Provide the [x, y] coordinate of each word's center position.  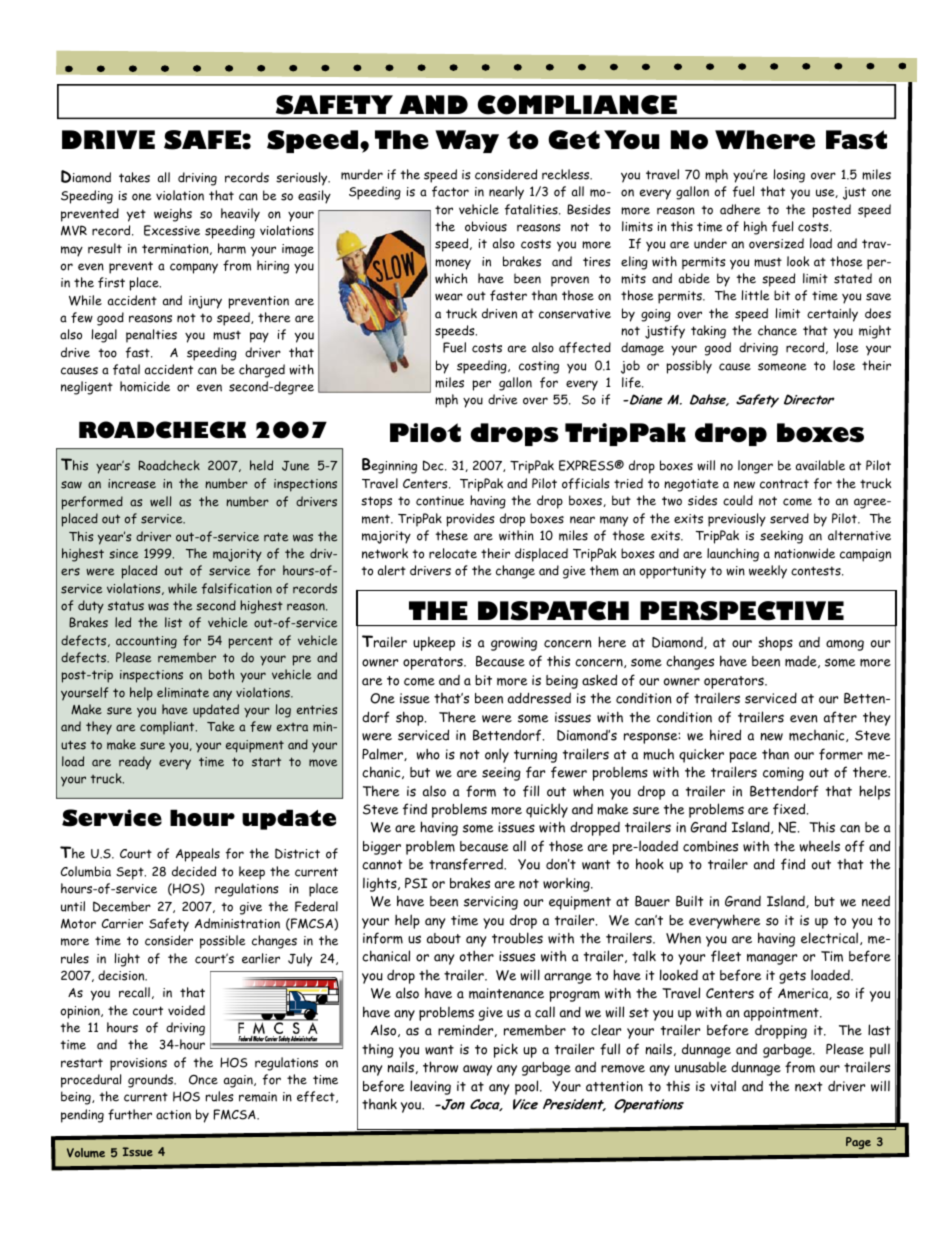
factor [450, 191]
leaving [430, 1087]
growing [514, 644]
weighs [173, 215]
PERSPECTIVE [742, 611]
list [173, 622]
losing [789, 176]
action [173, 1115]
